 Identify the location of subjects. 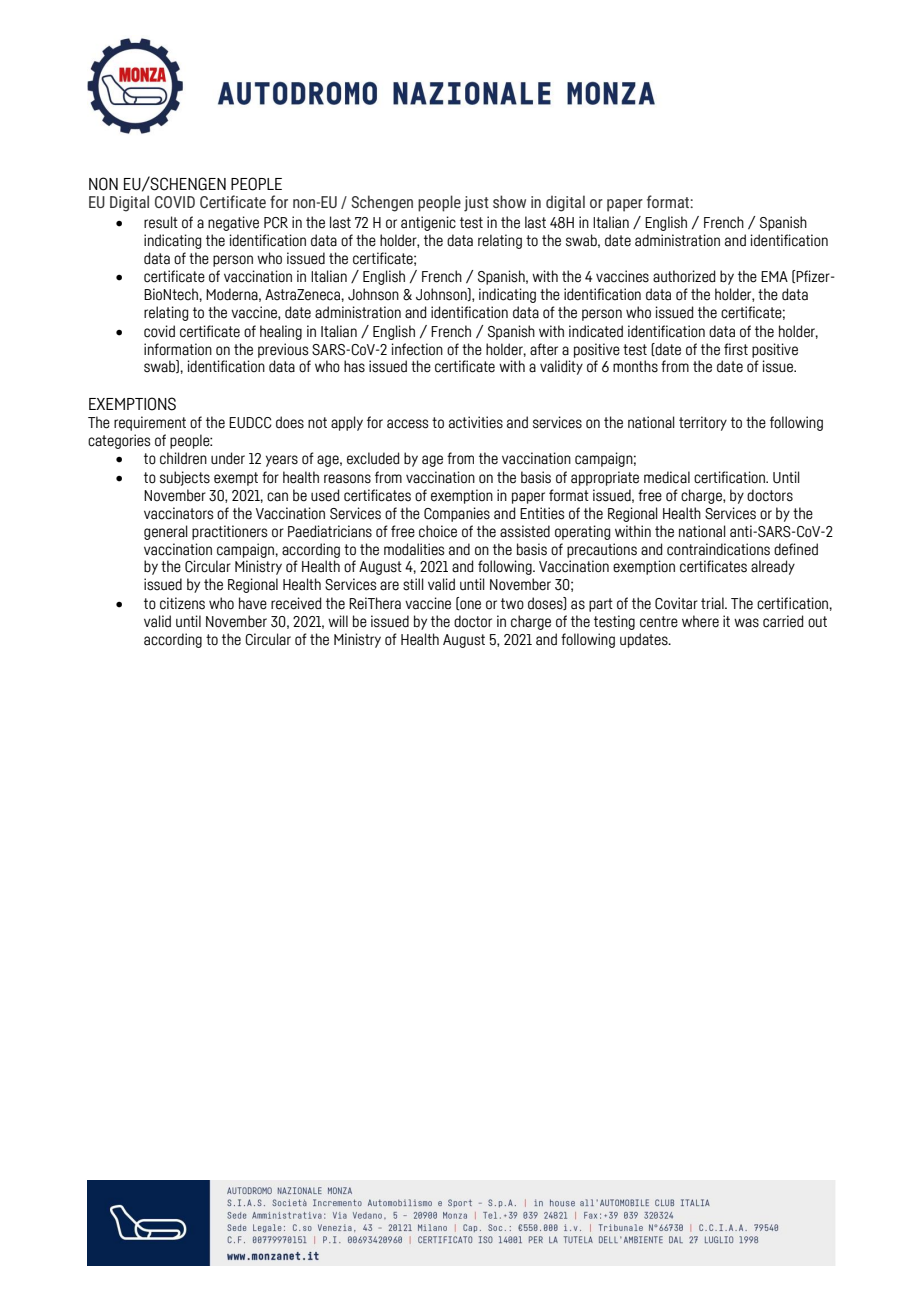
(185, 478).
